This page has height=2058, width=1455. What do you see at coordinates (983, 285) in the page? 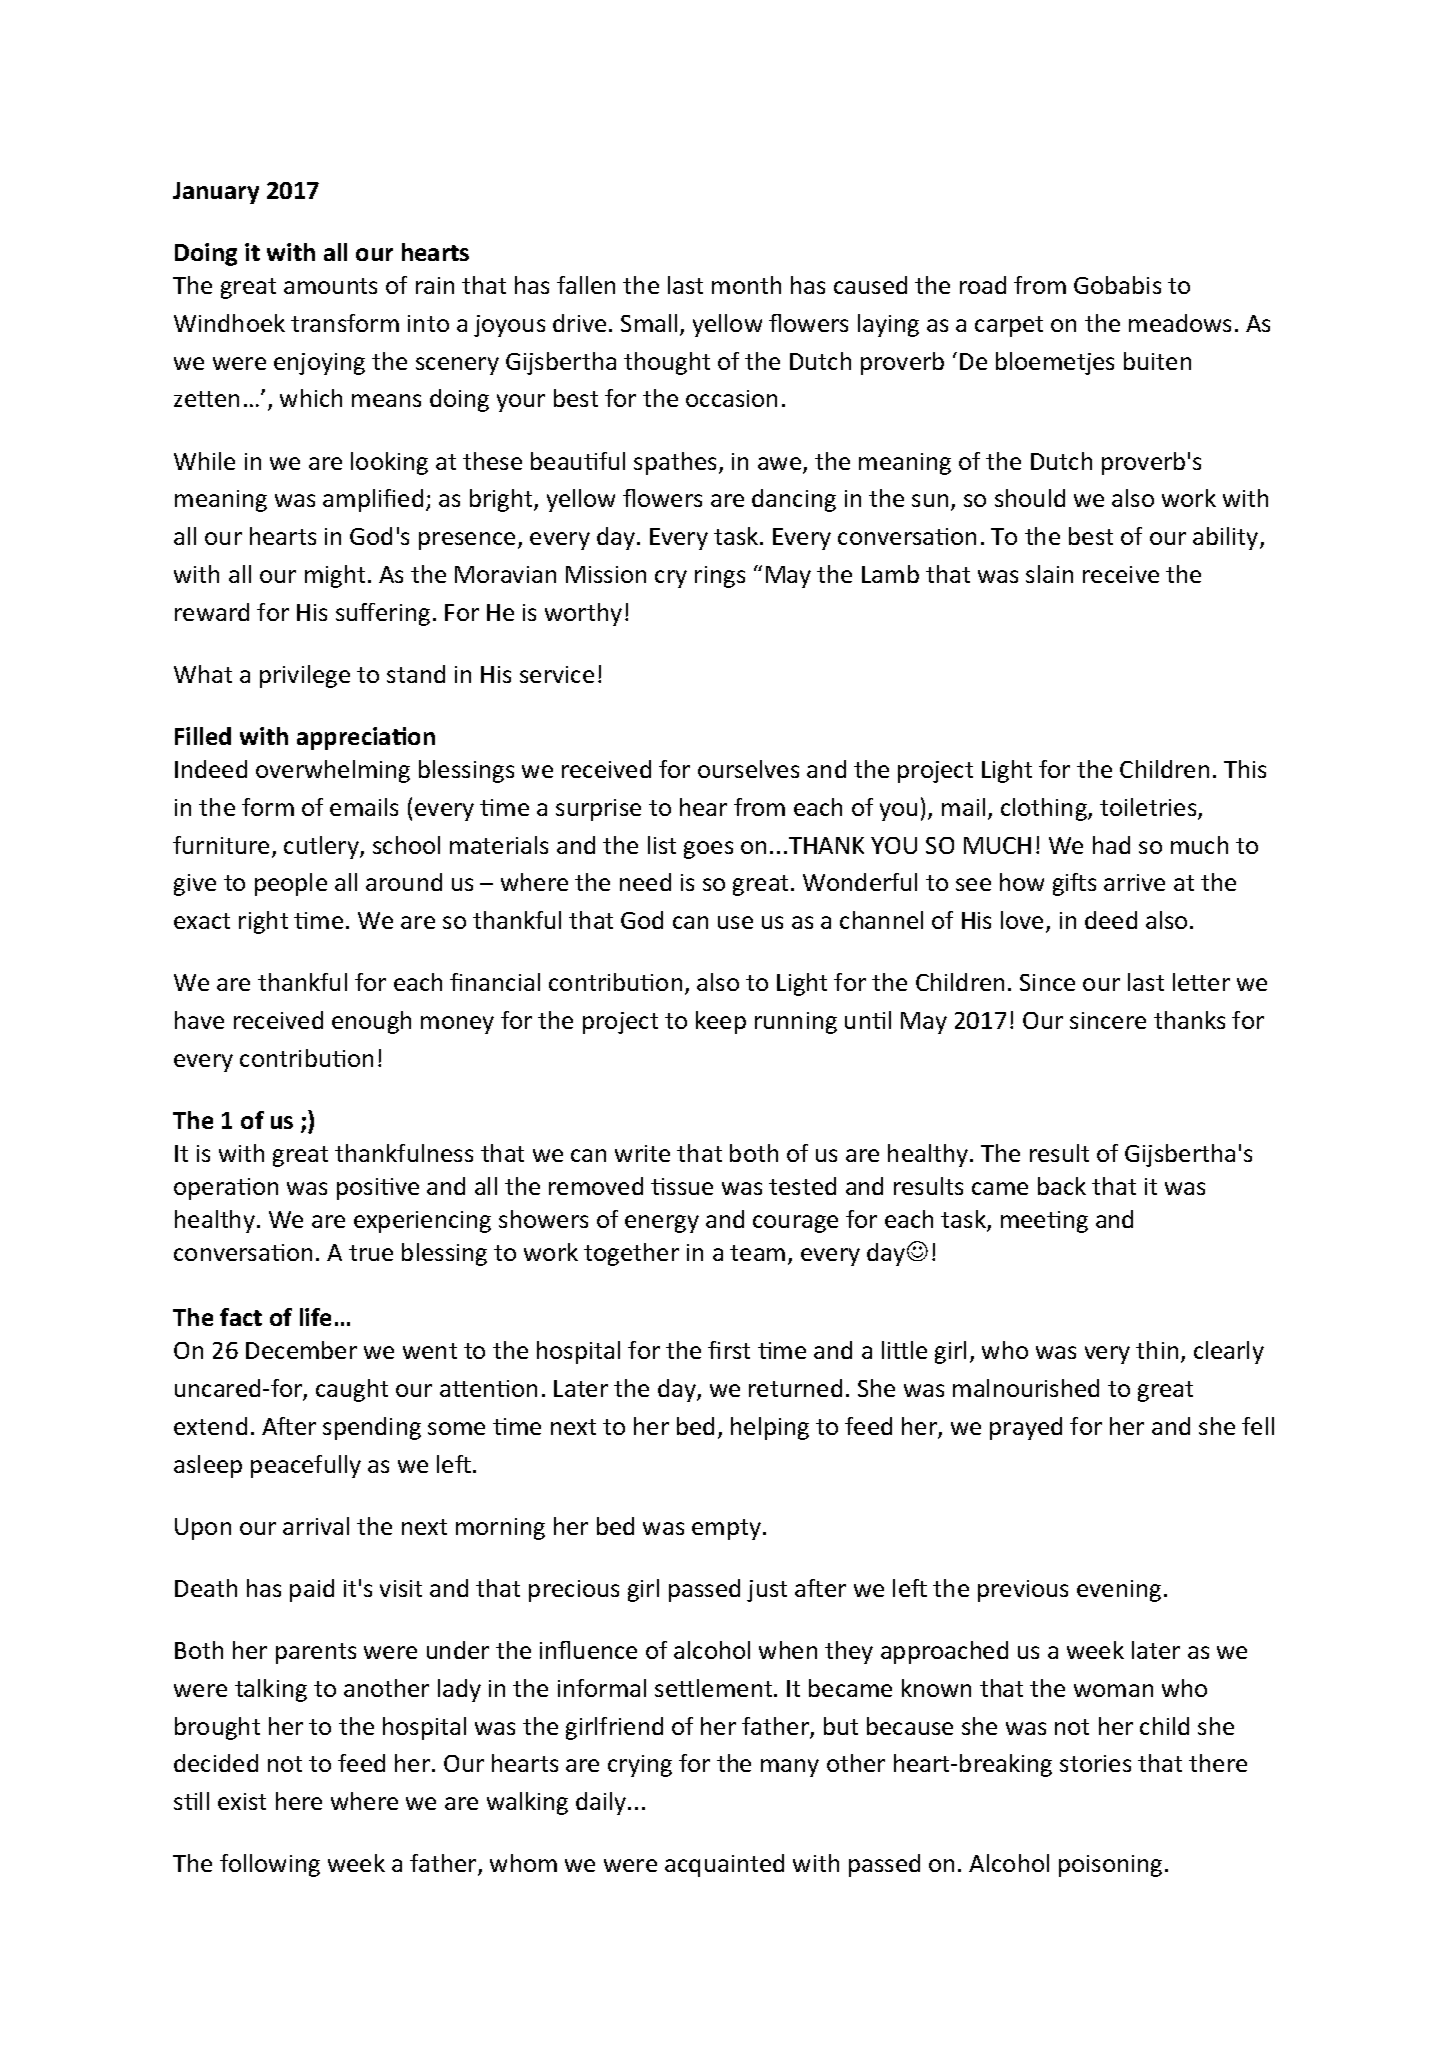
I see `road` at bounding box center [983, 285].
